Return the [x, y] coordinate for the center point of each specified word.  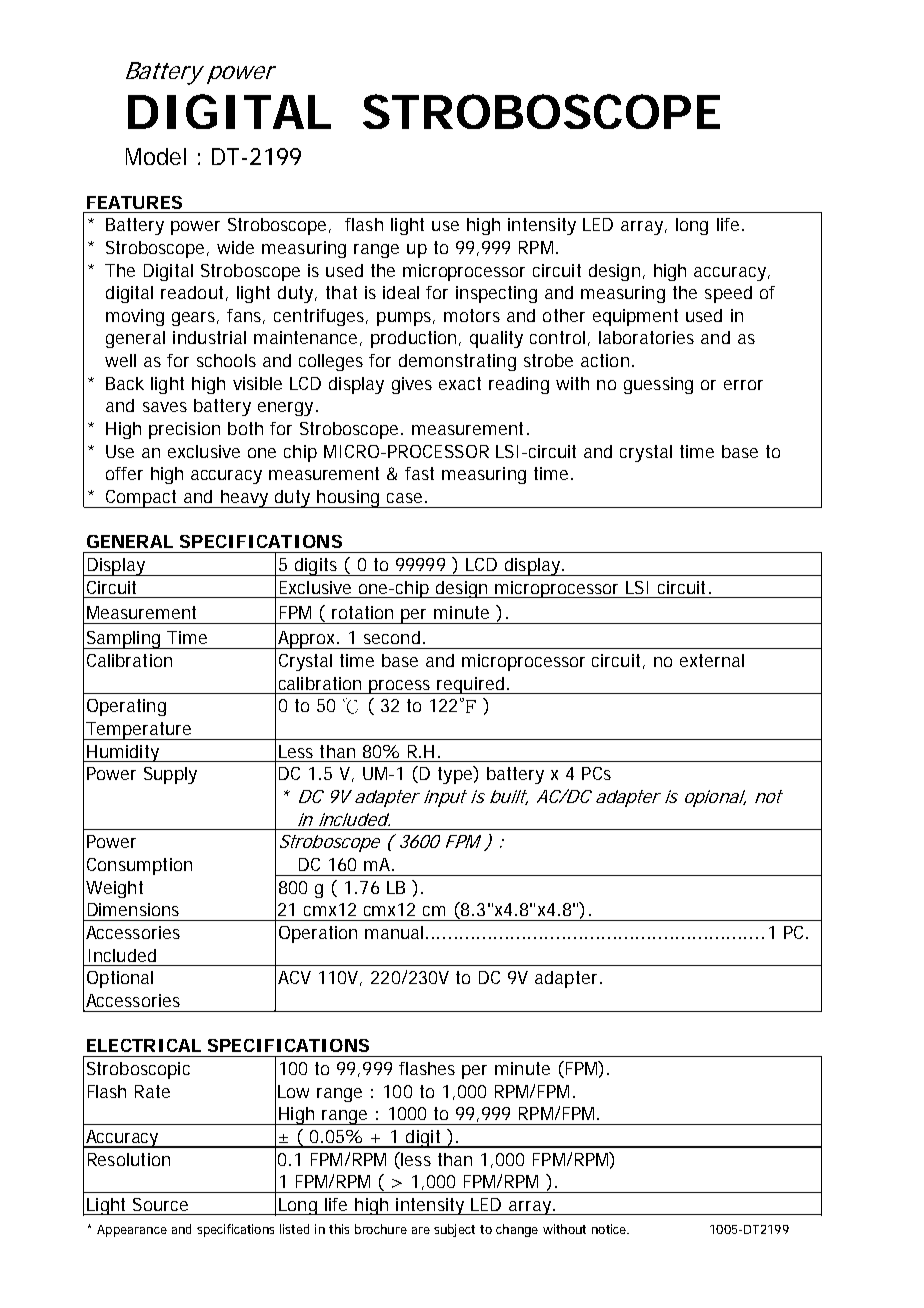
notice [610, 1229]
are [421, 1230]
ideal [401, 292]
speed [728, 294]
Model [156, 156]
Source [160, 1204]
